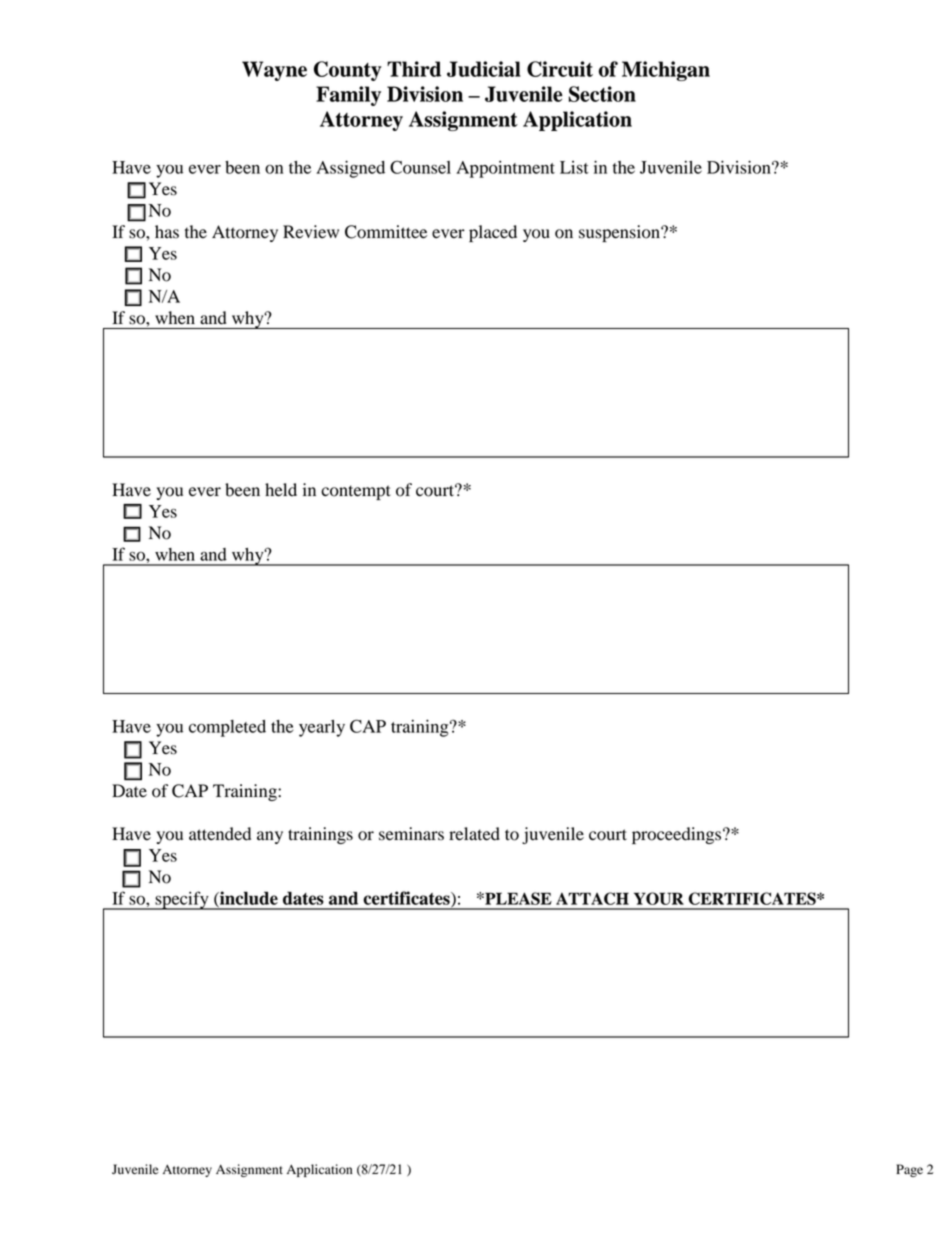 This page has height=1233, width=952. Describe the element at coordinates (666, 71) in the page. I see `Michigan` at that location.
